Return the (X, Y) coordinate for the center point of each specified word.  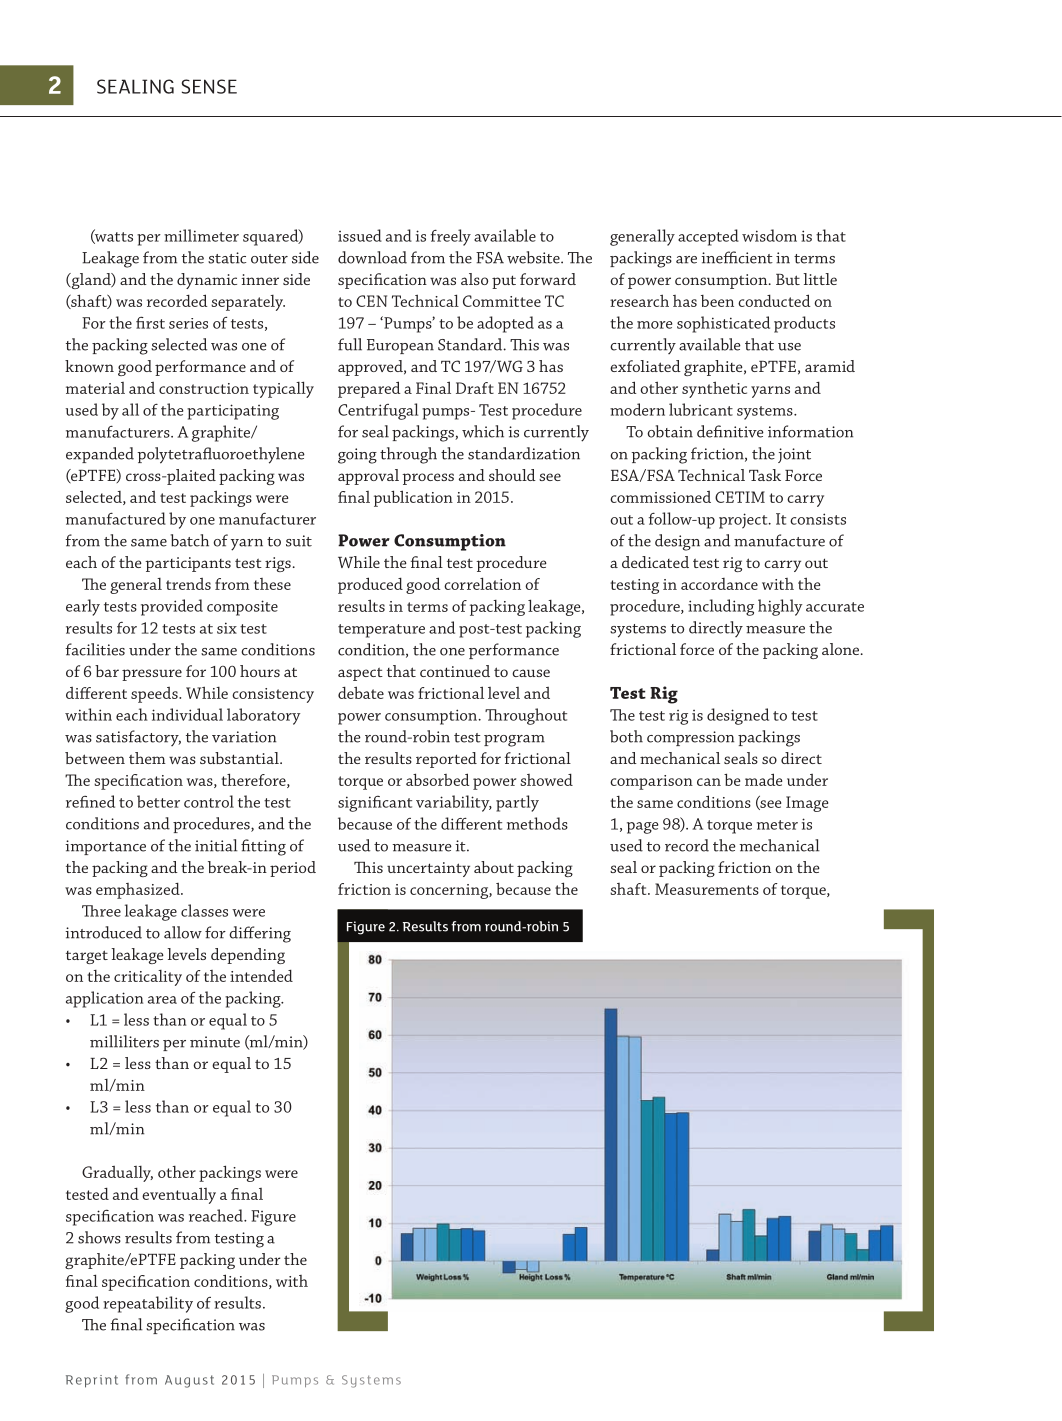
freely (451, 237)
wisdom (769, 235)
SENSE (209, 86)
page (643, 828)
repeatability (148, 1304)
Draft (475, 388)
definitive (730, 431)
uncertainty (428, 869)
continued (455, 671)
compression (690, 738)
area (162, 1000)
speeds (155, 695)
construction (204, 388)
